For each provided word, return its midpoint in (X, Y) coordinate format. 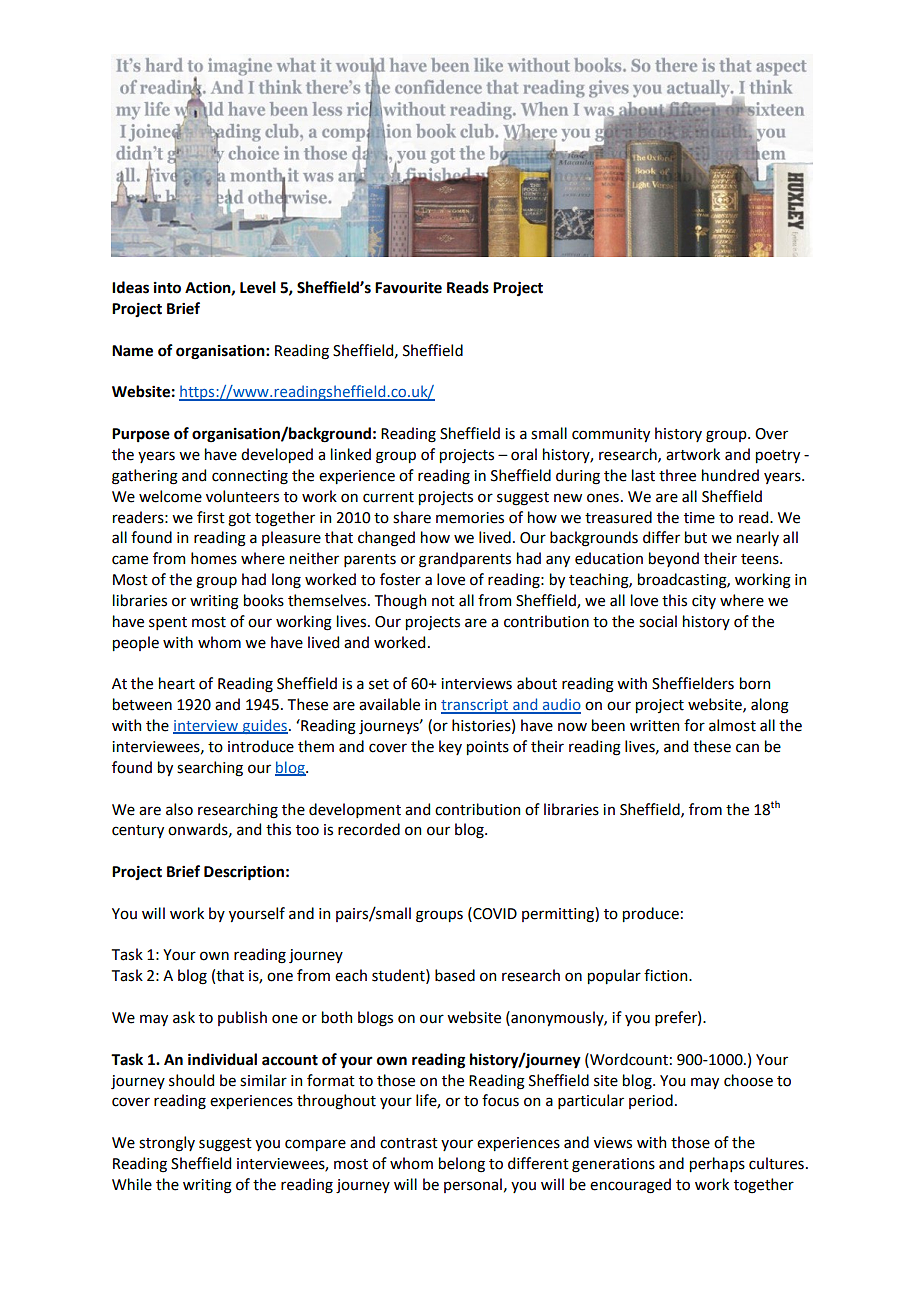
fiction (667, 975)
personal (473, 1185)
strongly (167, 1144)
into (167, 288)
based (455, 975)
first (211, 517)
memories (470, 518)
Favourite (408, 288)
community (611, 435)
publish (242, 1018)
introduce (261, 746)
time (699, 518)
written (654, 726)
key (450, 747)
